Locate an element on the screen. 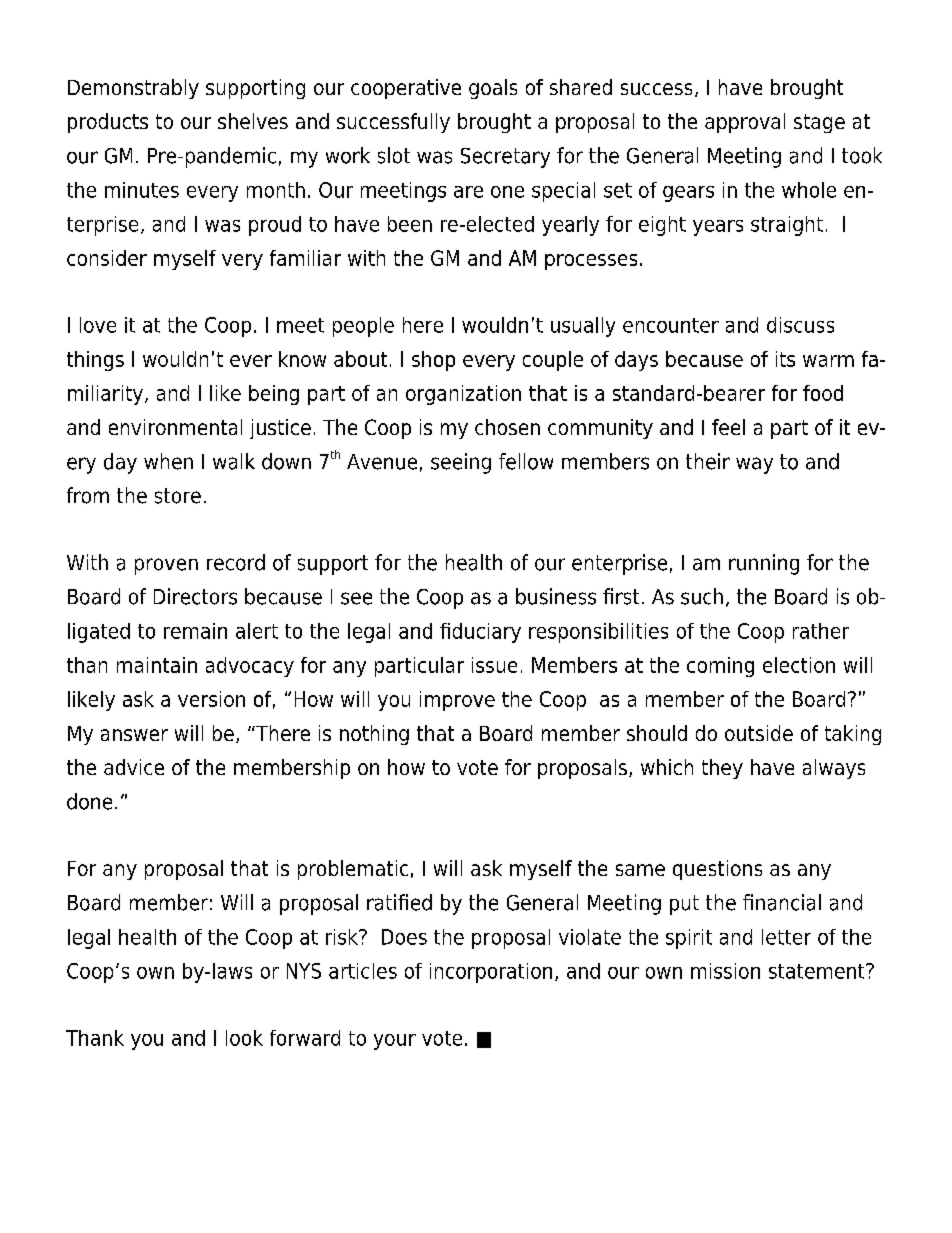 The width and height of the screenshot is (952, 1233). Demonstrably is located at coordinates (133, 89).
